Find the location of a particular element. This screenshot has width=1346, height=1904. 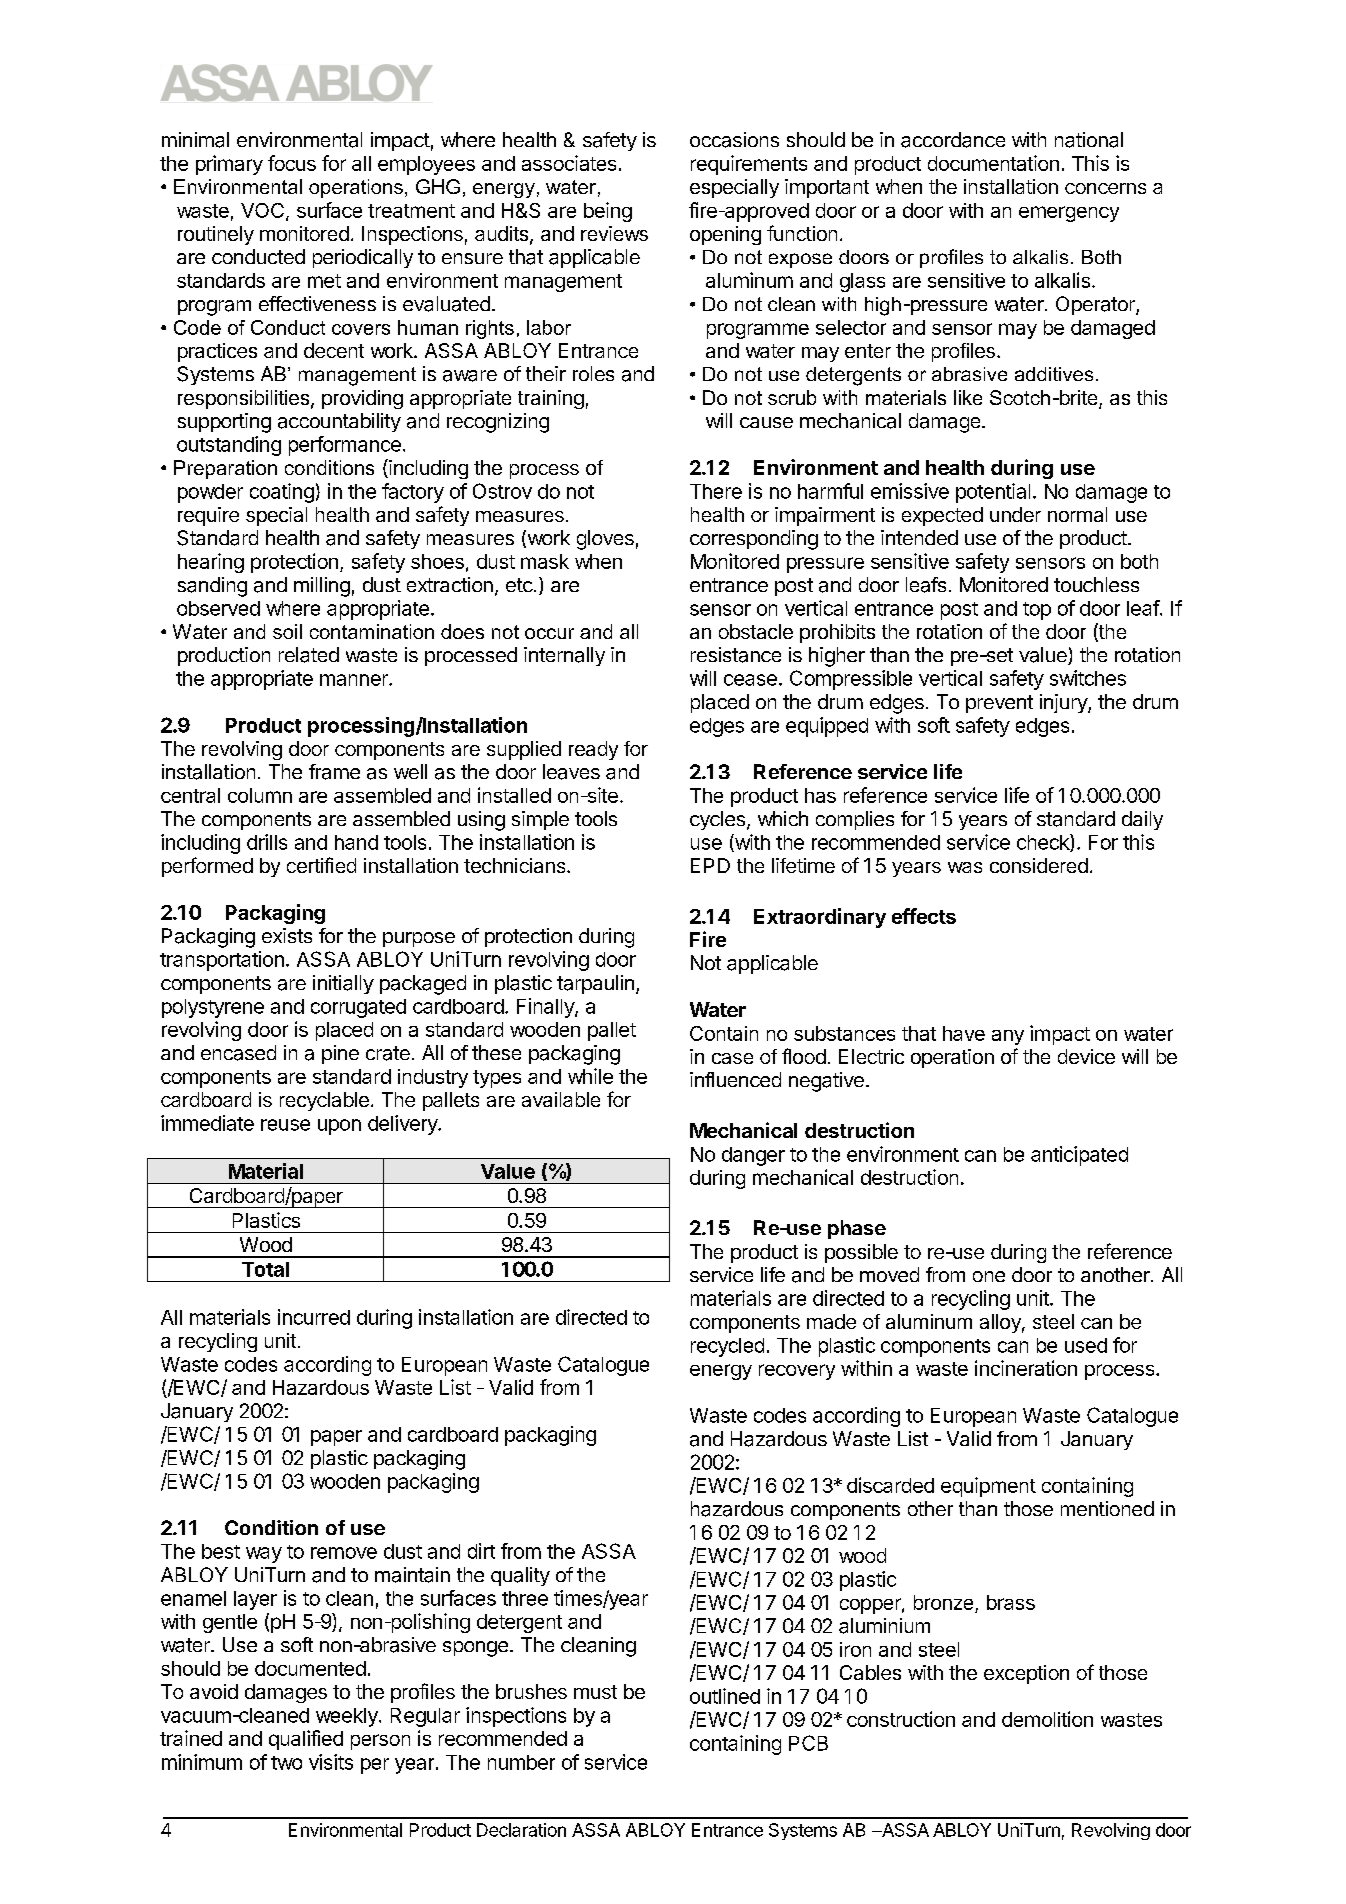

two is located at coordinates (286, 1763).
